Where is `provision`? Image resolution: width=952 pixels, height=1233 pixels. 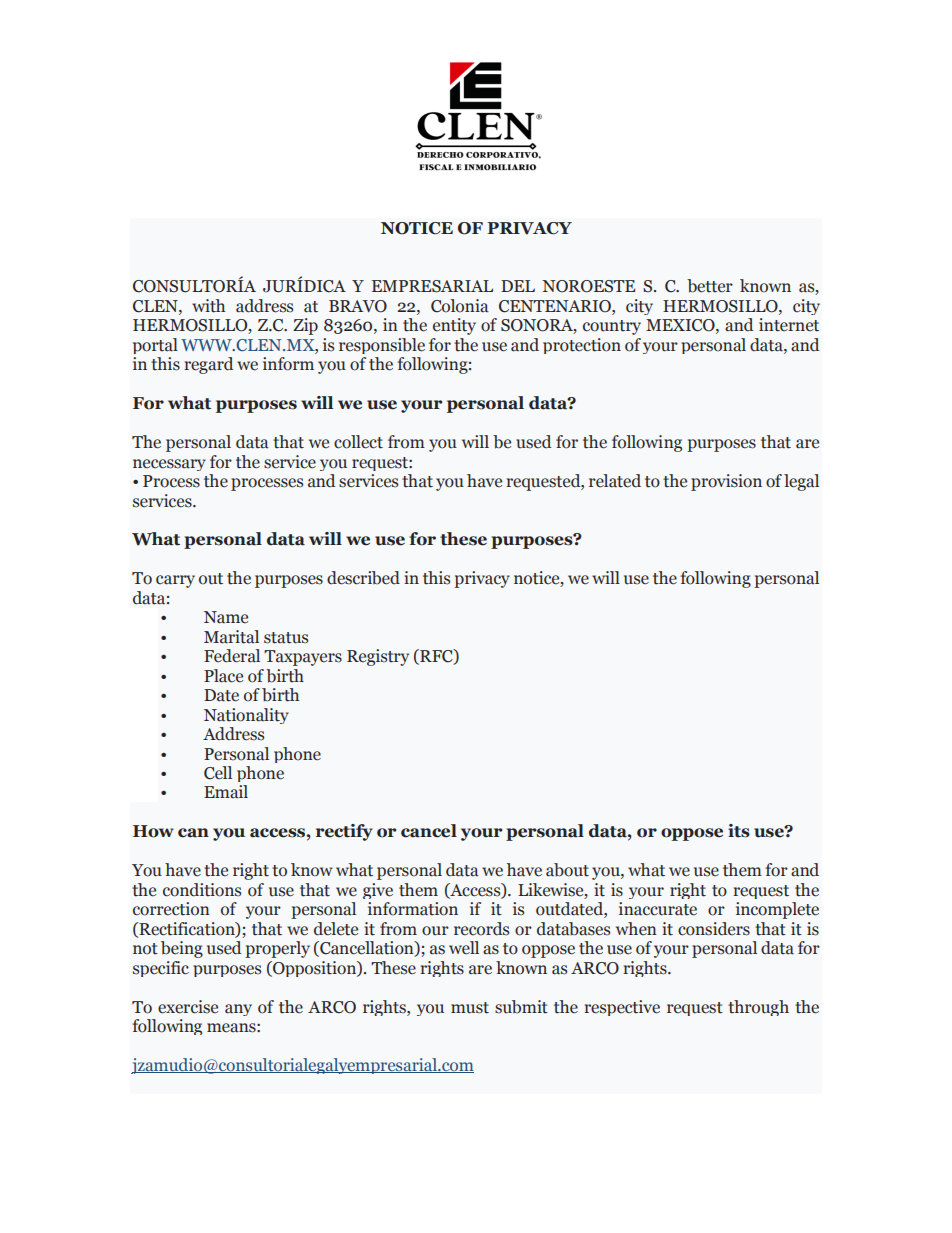
provision is located at coordinates (726, 482).
